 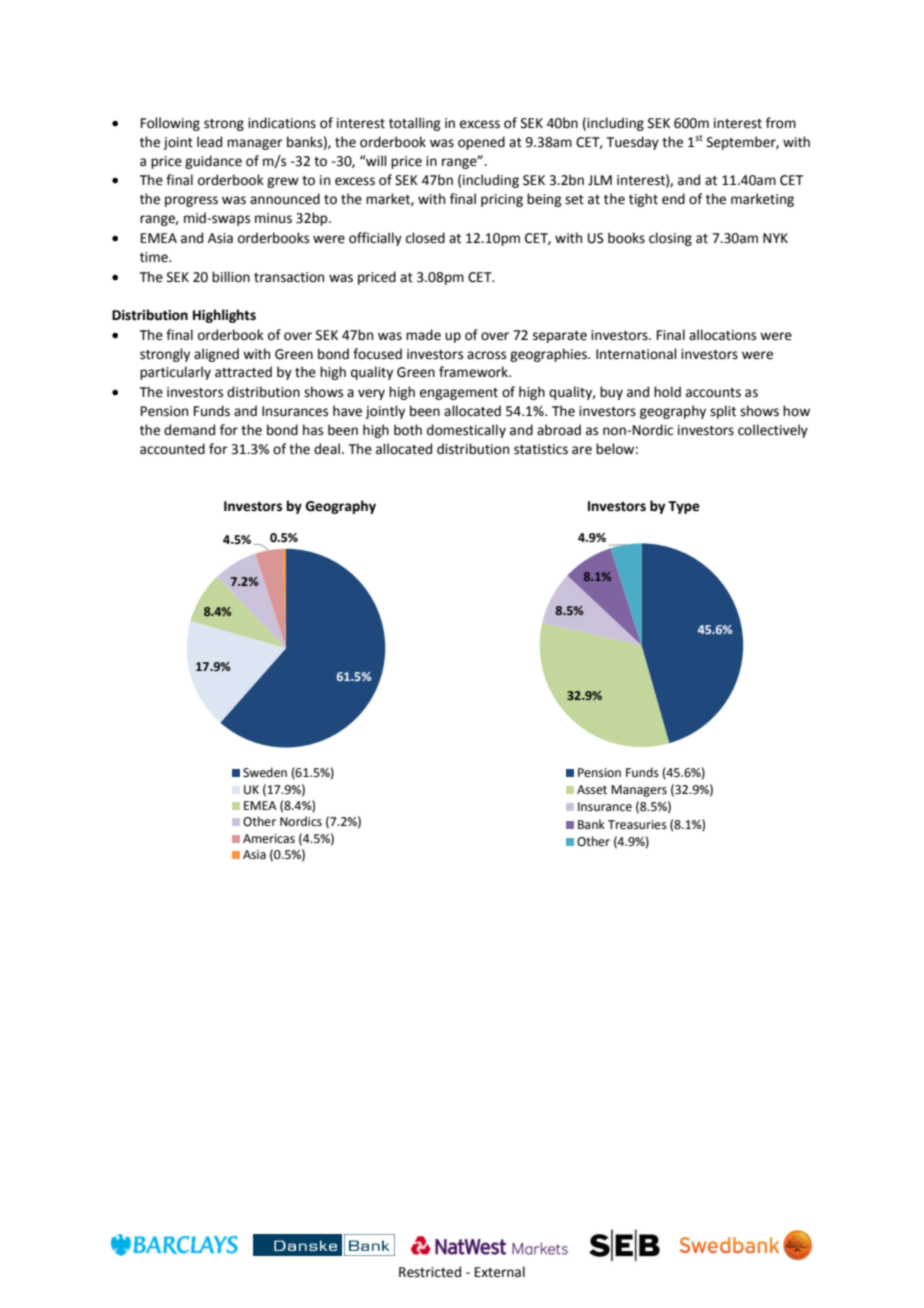 I want to click on Treasuries, so click(x=637, y=825).
